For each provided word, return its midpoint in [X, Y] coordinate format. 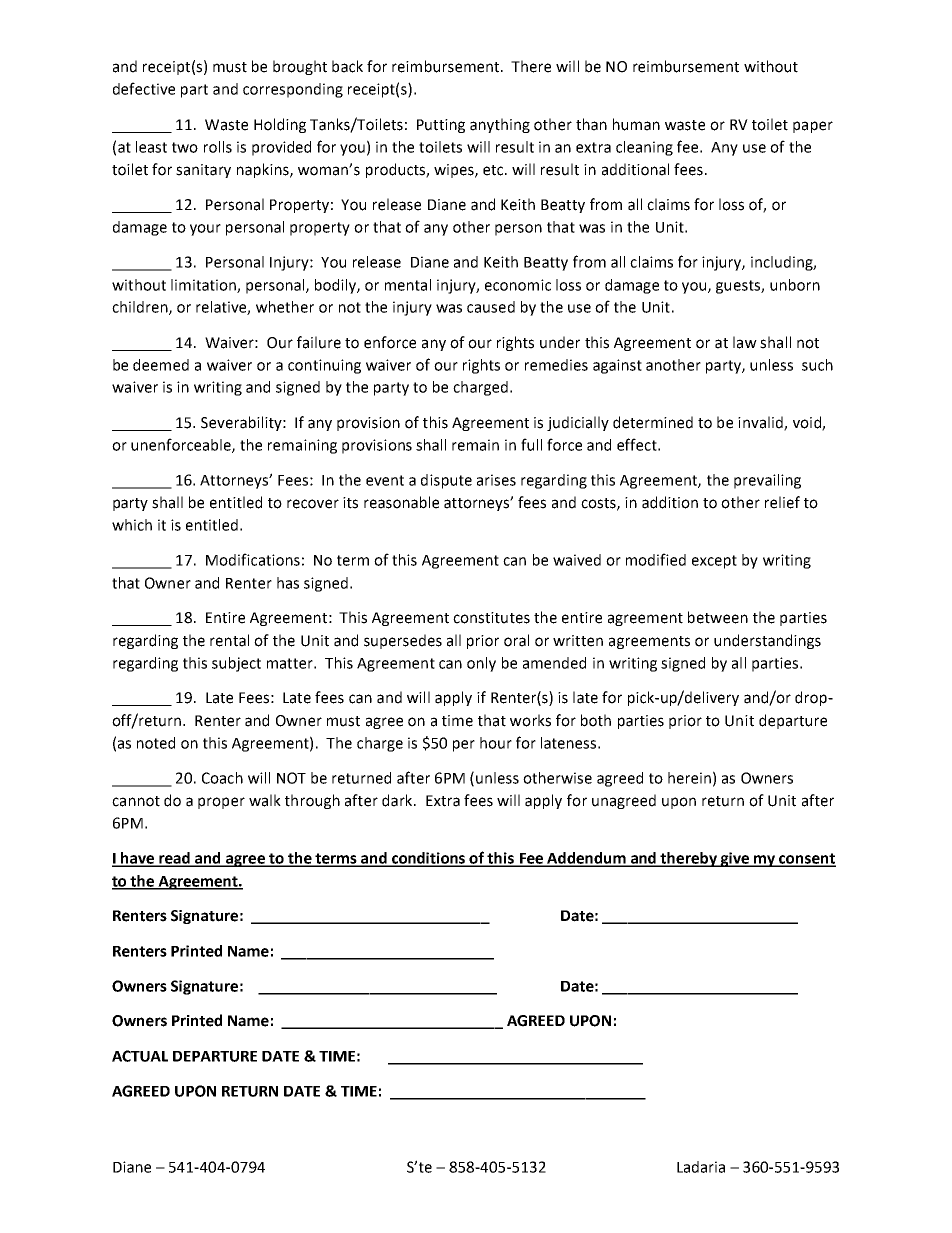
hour [496, 743]
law [745, 342]
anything [500, 125]
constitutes [491, 618]
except [714, 562]
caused [491, 307]
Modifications [253, 559]
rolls [218, 147]
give [734, 859]
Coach [222, 778]
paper [813, 127]
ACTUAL [140, 1056]
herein [689, 778]
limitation [204, 286]
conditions [429, 859]
